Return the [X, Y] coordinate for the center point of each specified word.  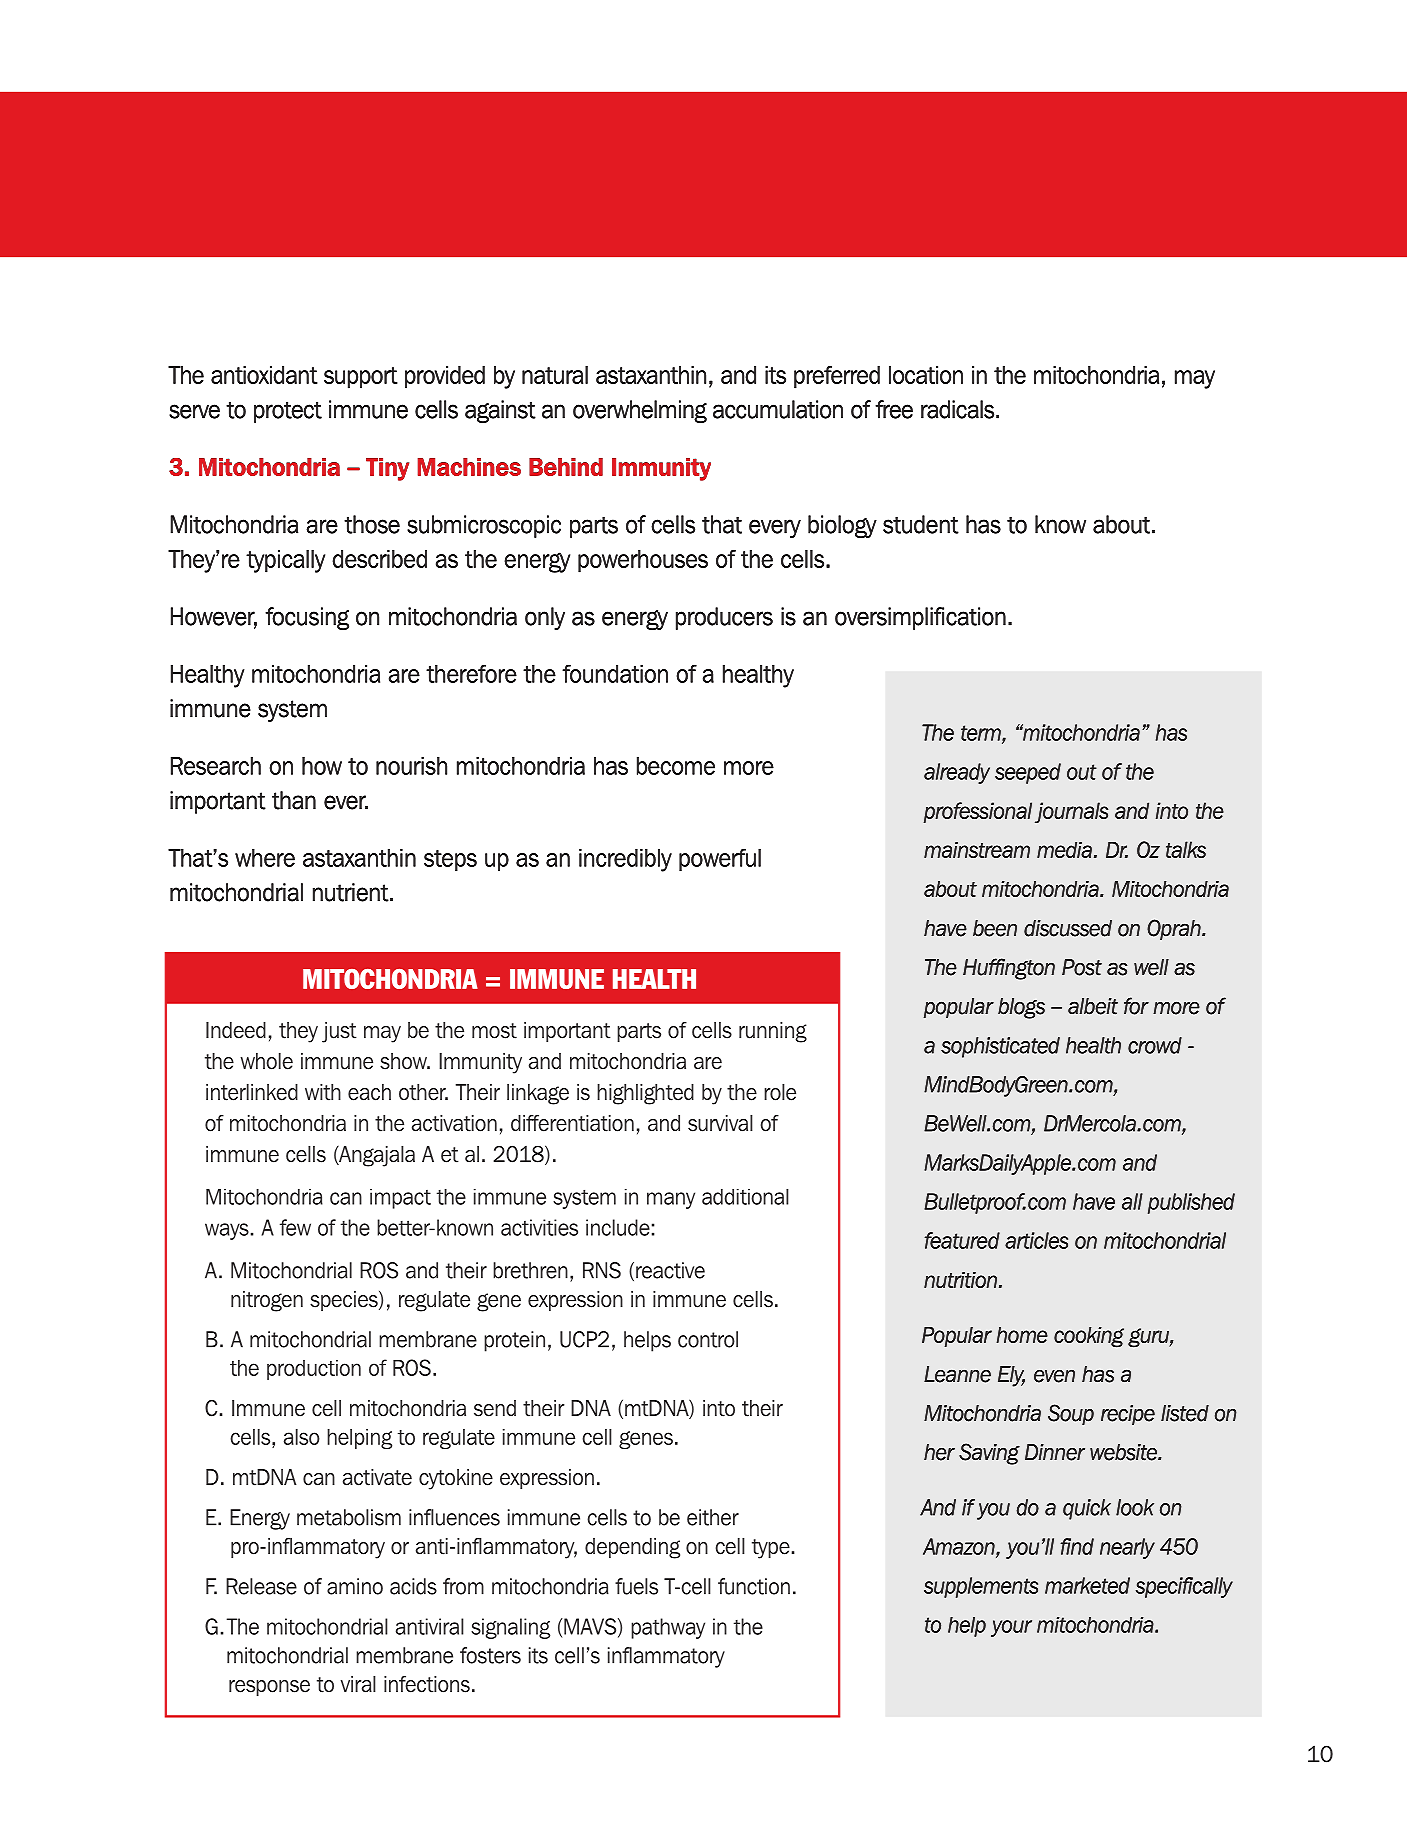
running [773, 1032]
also [302, 1437]
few [295, 1227]
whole [266, 1061]
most [494, 1031]
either [713, 1517]
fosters [490, 1655]
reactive [670, 1270]
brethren [530, 1270]
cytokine [456, 1479]
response [269, 1688]
